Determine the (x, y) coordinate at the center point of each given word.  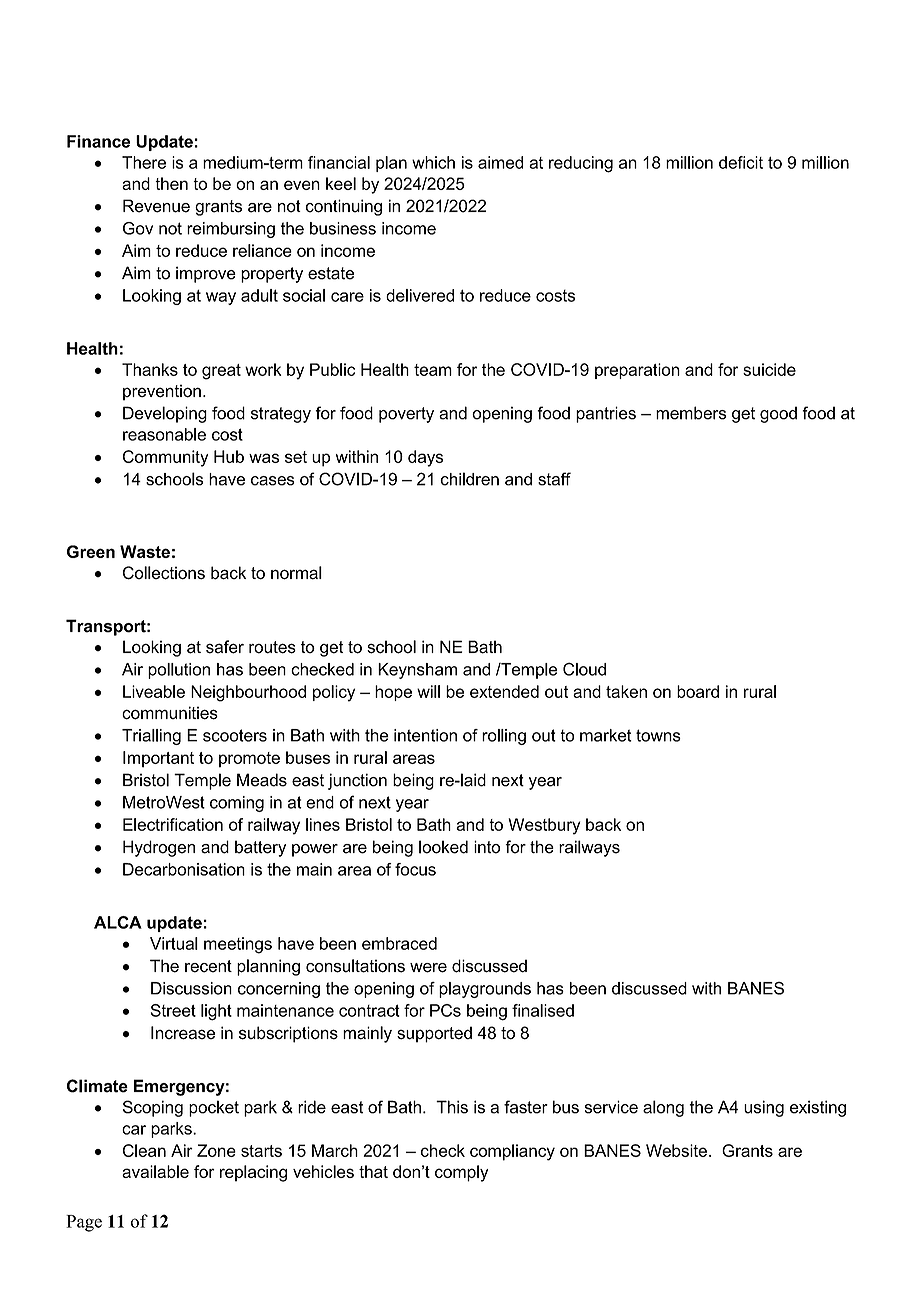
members (691, 413)
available (155, 1171)
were (428, 968)
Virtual (174, 943)
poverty (406, 415)
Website (676, 1150)
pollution (179, 671)
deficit (741, 162)
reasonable (164, 434)
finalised (543, 1010)
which (433, 162)
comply (461, 1173)
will (428, 691)
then (171, 183)
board (698, 691)
